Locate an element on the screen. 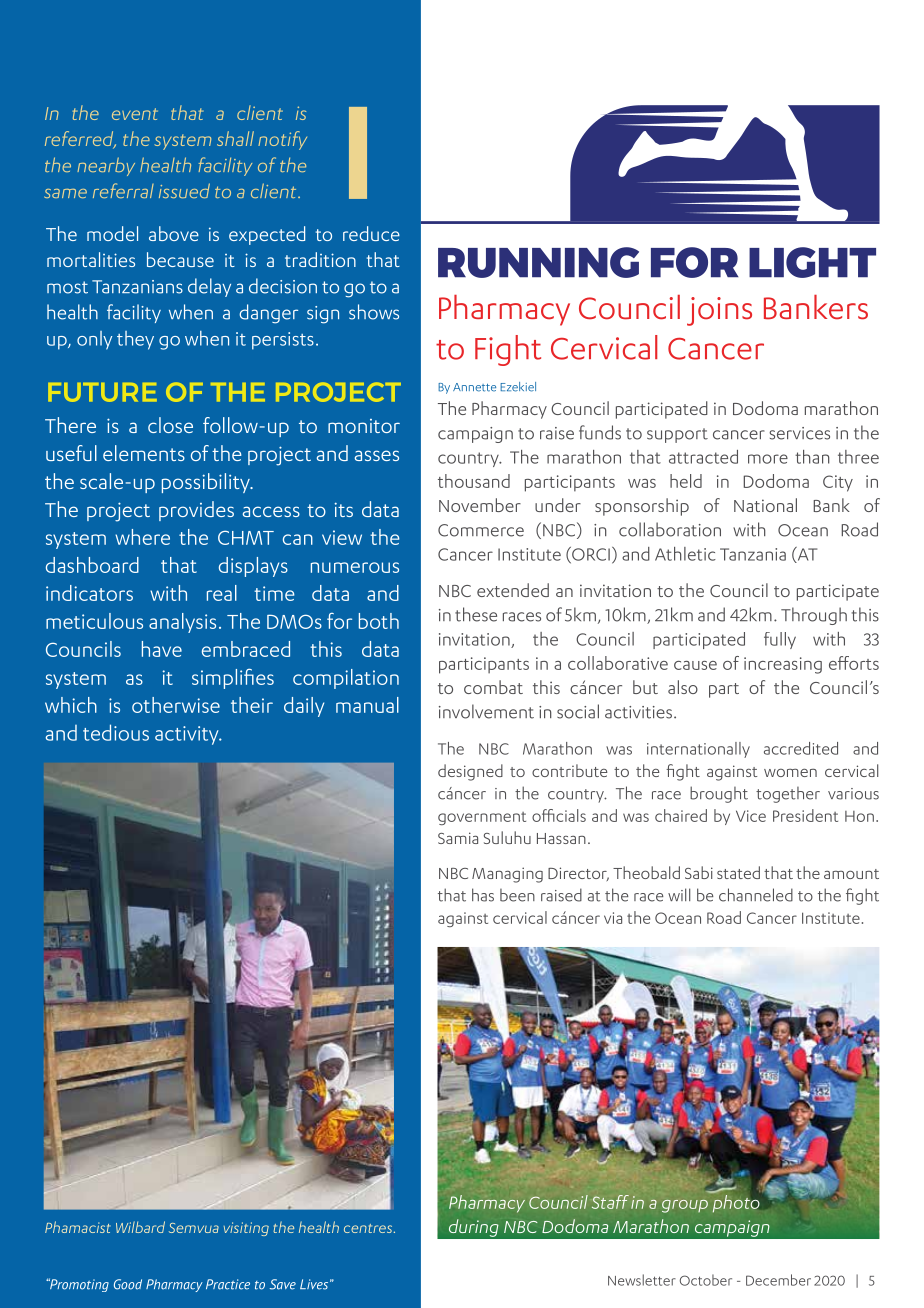  Good is located at coordinates (128, 1284).
